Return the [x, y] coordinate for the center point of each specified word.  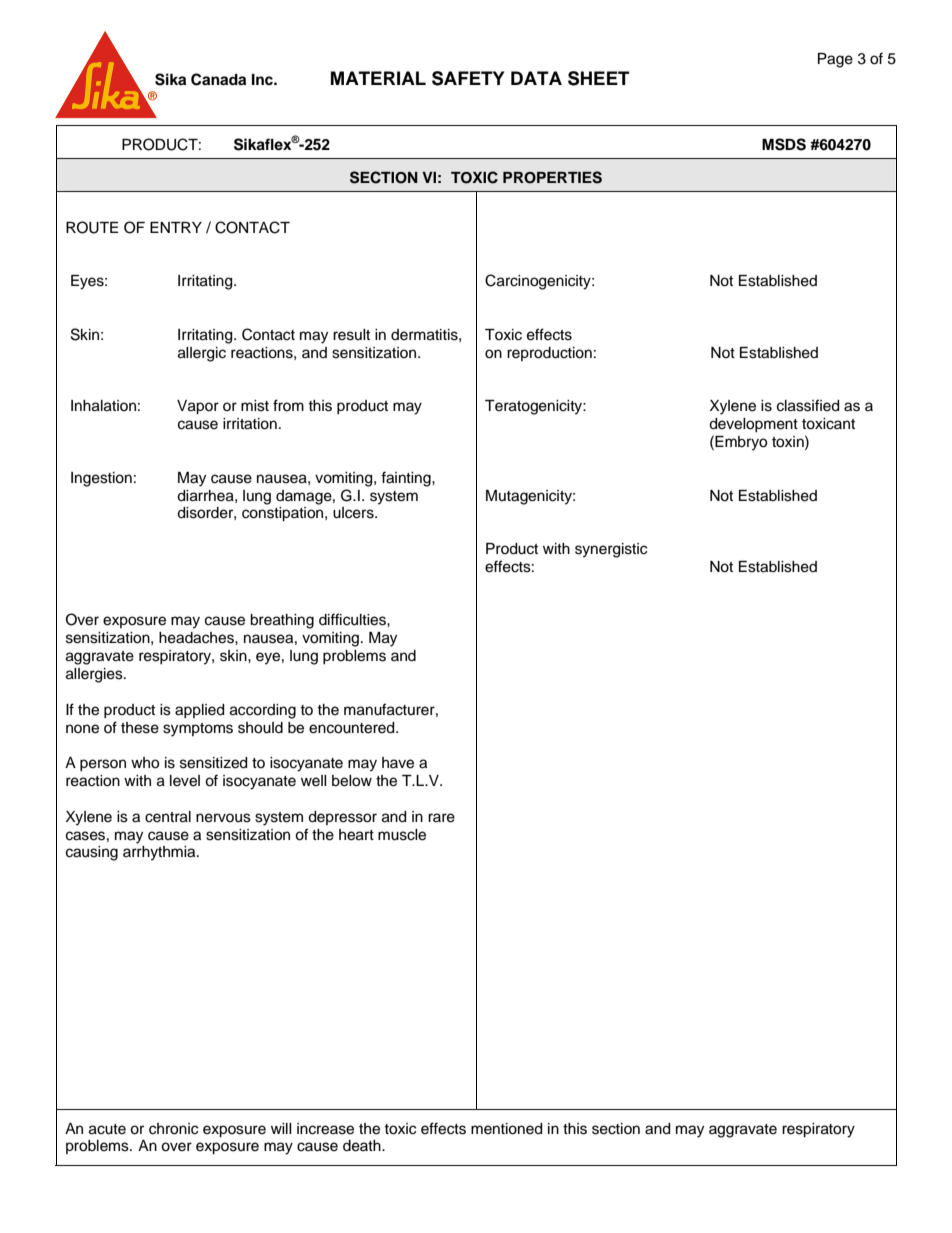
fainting [407, 479]
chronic [173, 1129]
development [753, 425]
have [398, 763]
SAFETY [468, 78]
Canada [218, 79]
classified [808, 405]
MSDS [784, 144]
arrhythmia [160, 853]
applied [199, 711]
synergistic [611, 550]
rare [441, 818]
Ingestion [101, 479]
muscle [402, 835]
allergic [202, 354]
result [351, 335]
